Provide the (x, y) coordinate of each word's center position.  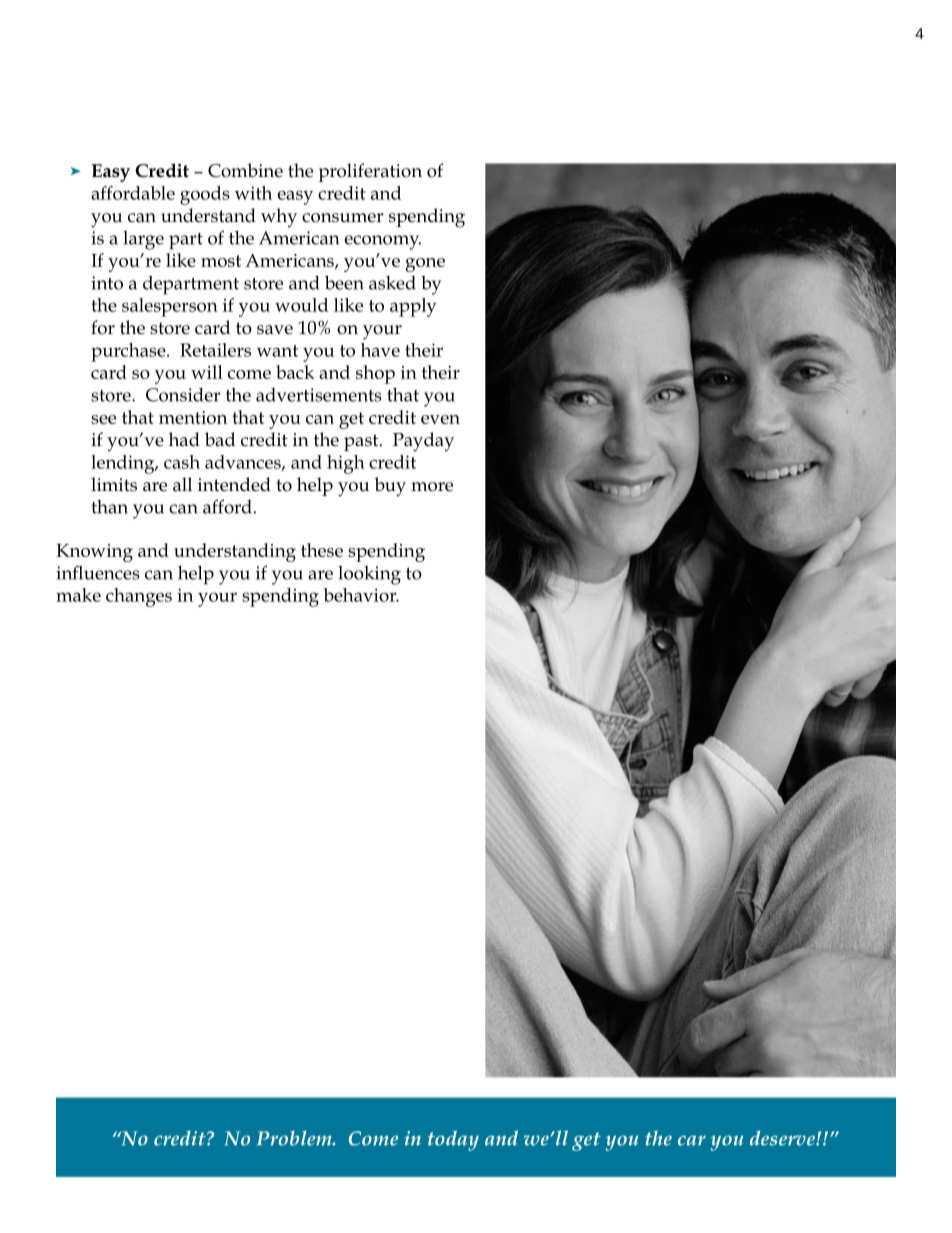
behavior (361, 595)
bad (220, 439)
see (103, 419)
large (143, 240)
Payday (423, 442)
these (322, 550)
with (253, 193)
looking (369, 575)
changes (139, 597)
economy (382, 242)
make (78, 595)
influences (98, 572)
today (453, 1140)
